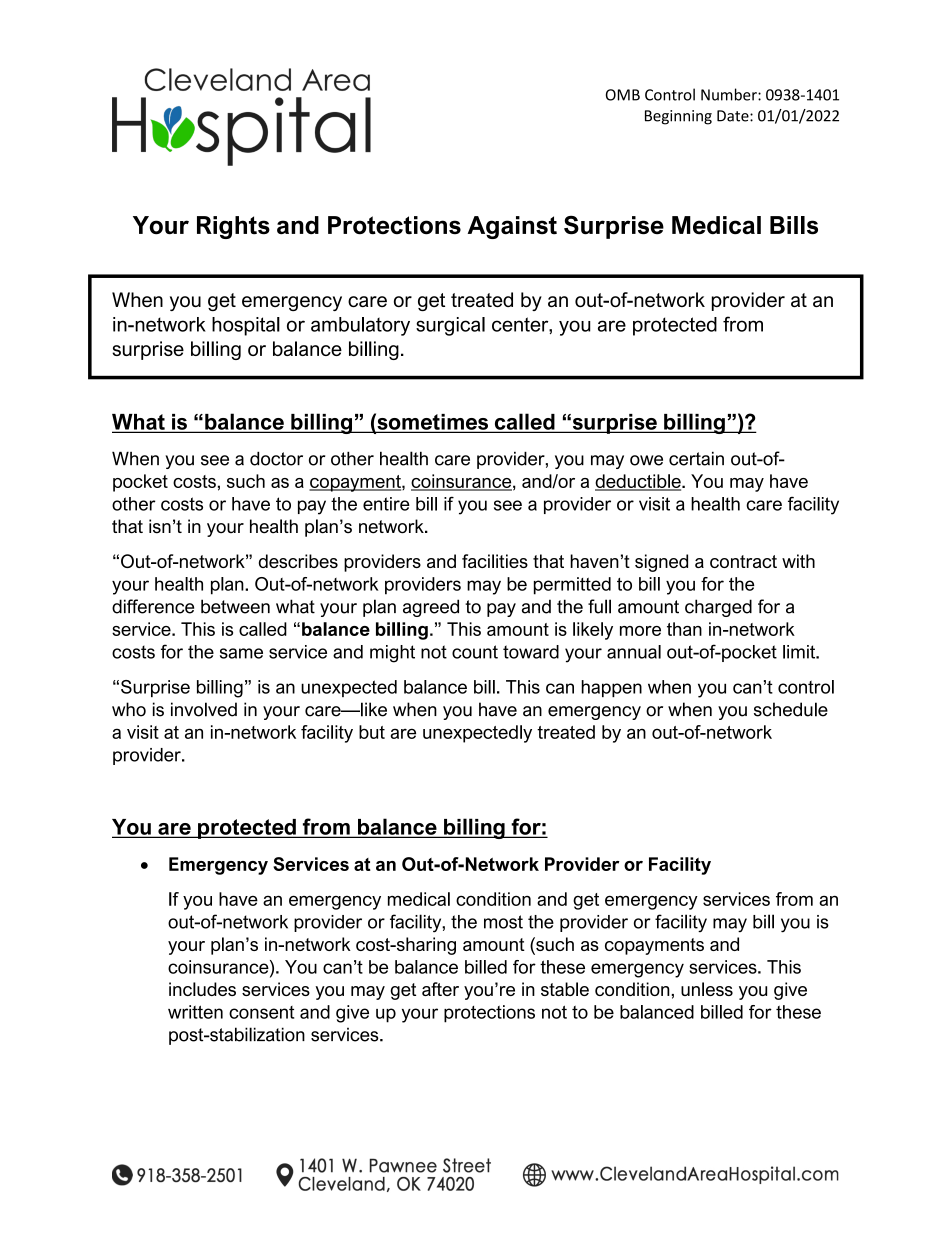 This screenshot has height=1233, width=952. I want to click on hospital, so click(246, 326).
